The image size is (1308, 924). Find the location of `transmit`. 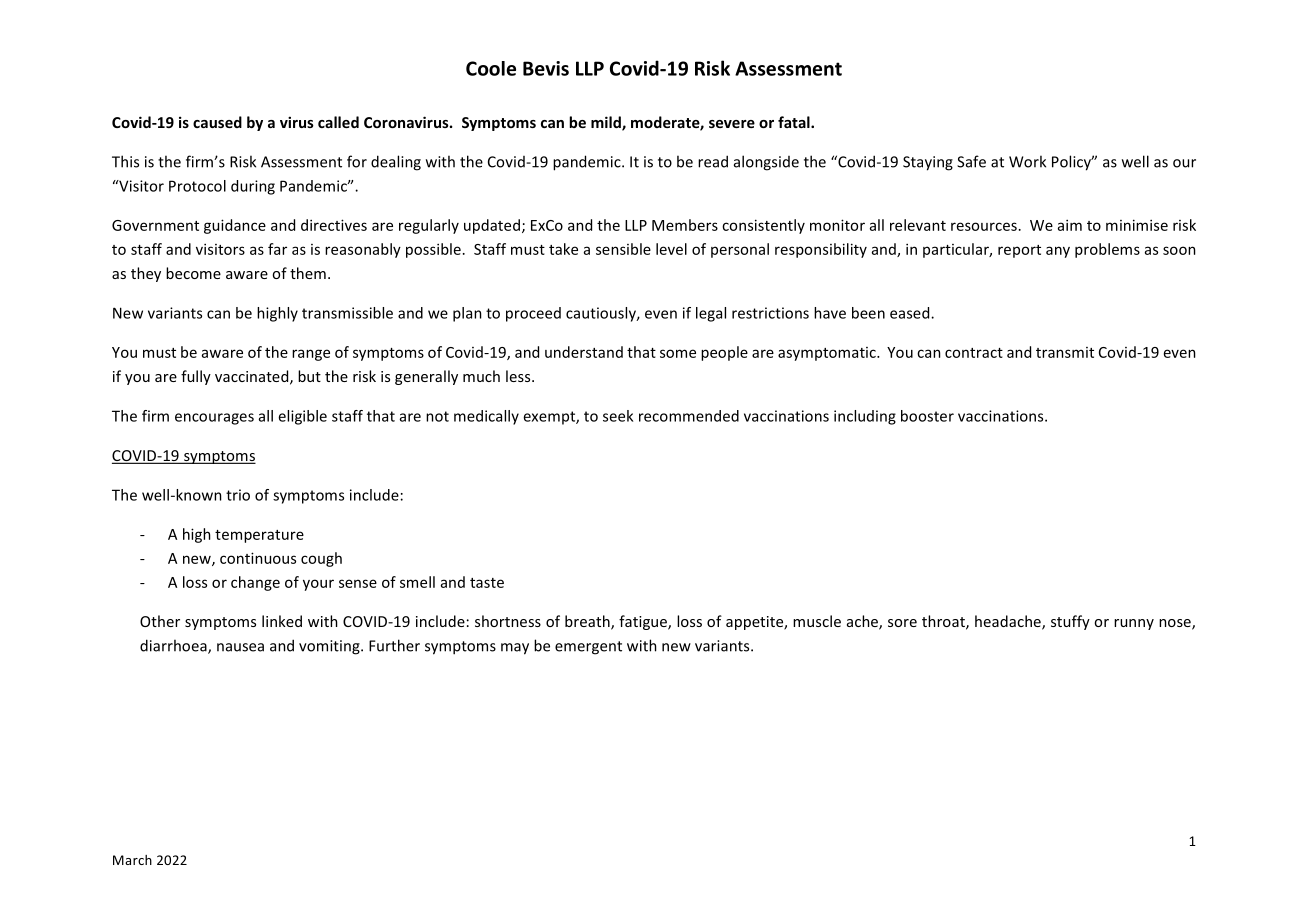

transmit is located at coordinates (1065, 352).
